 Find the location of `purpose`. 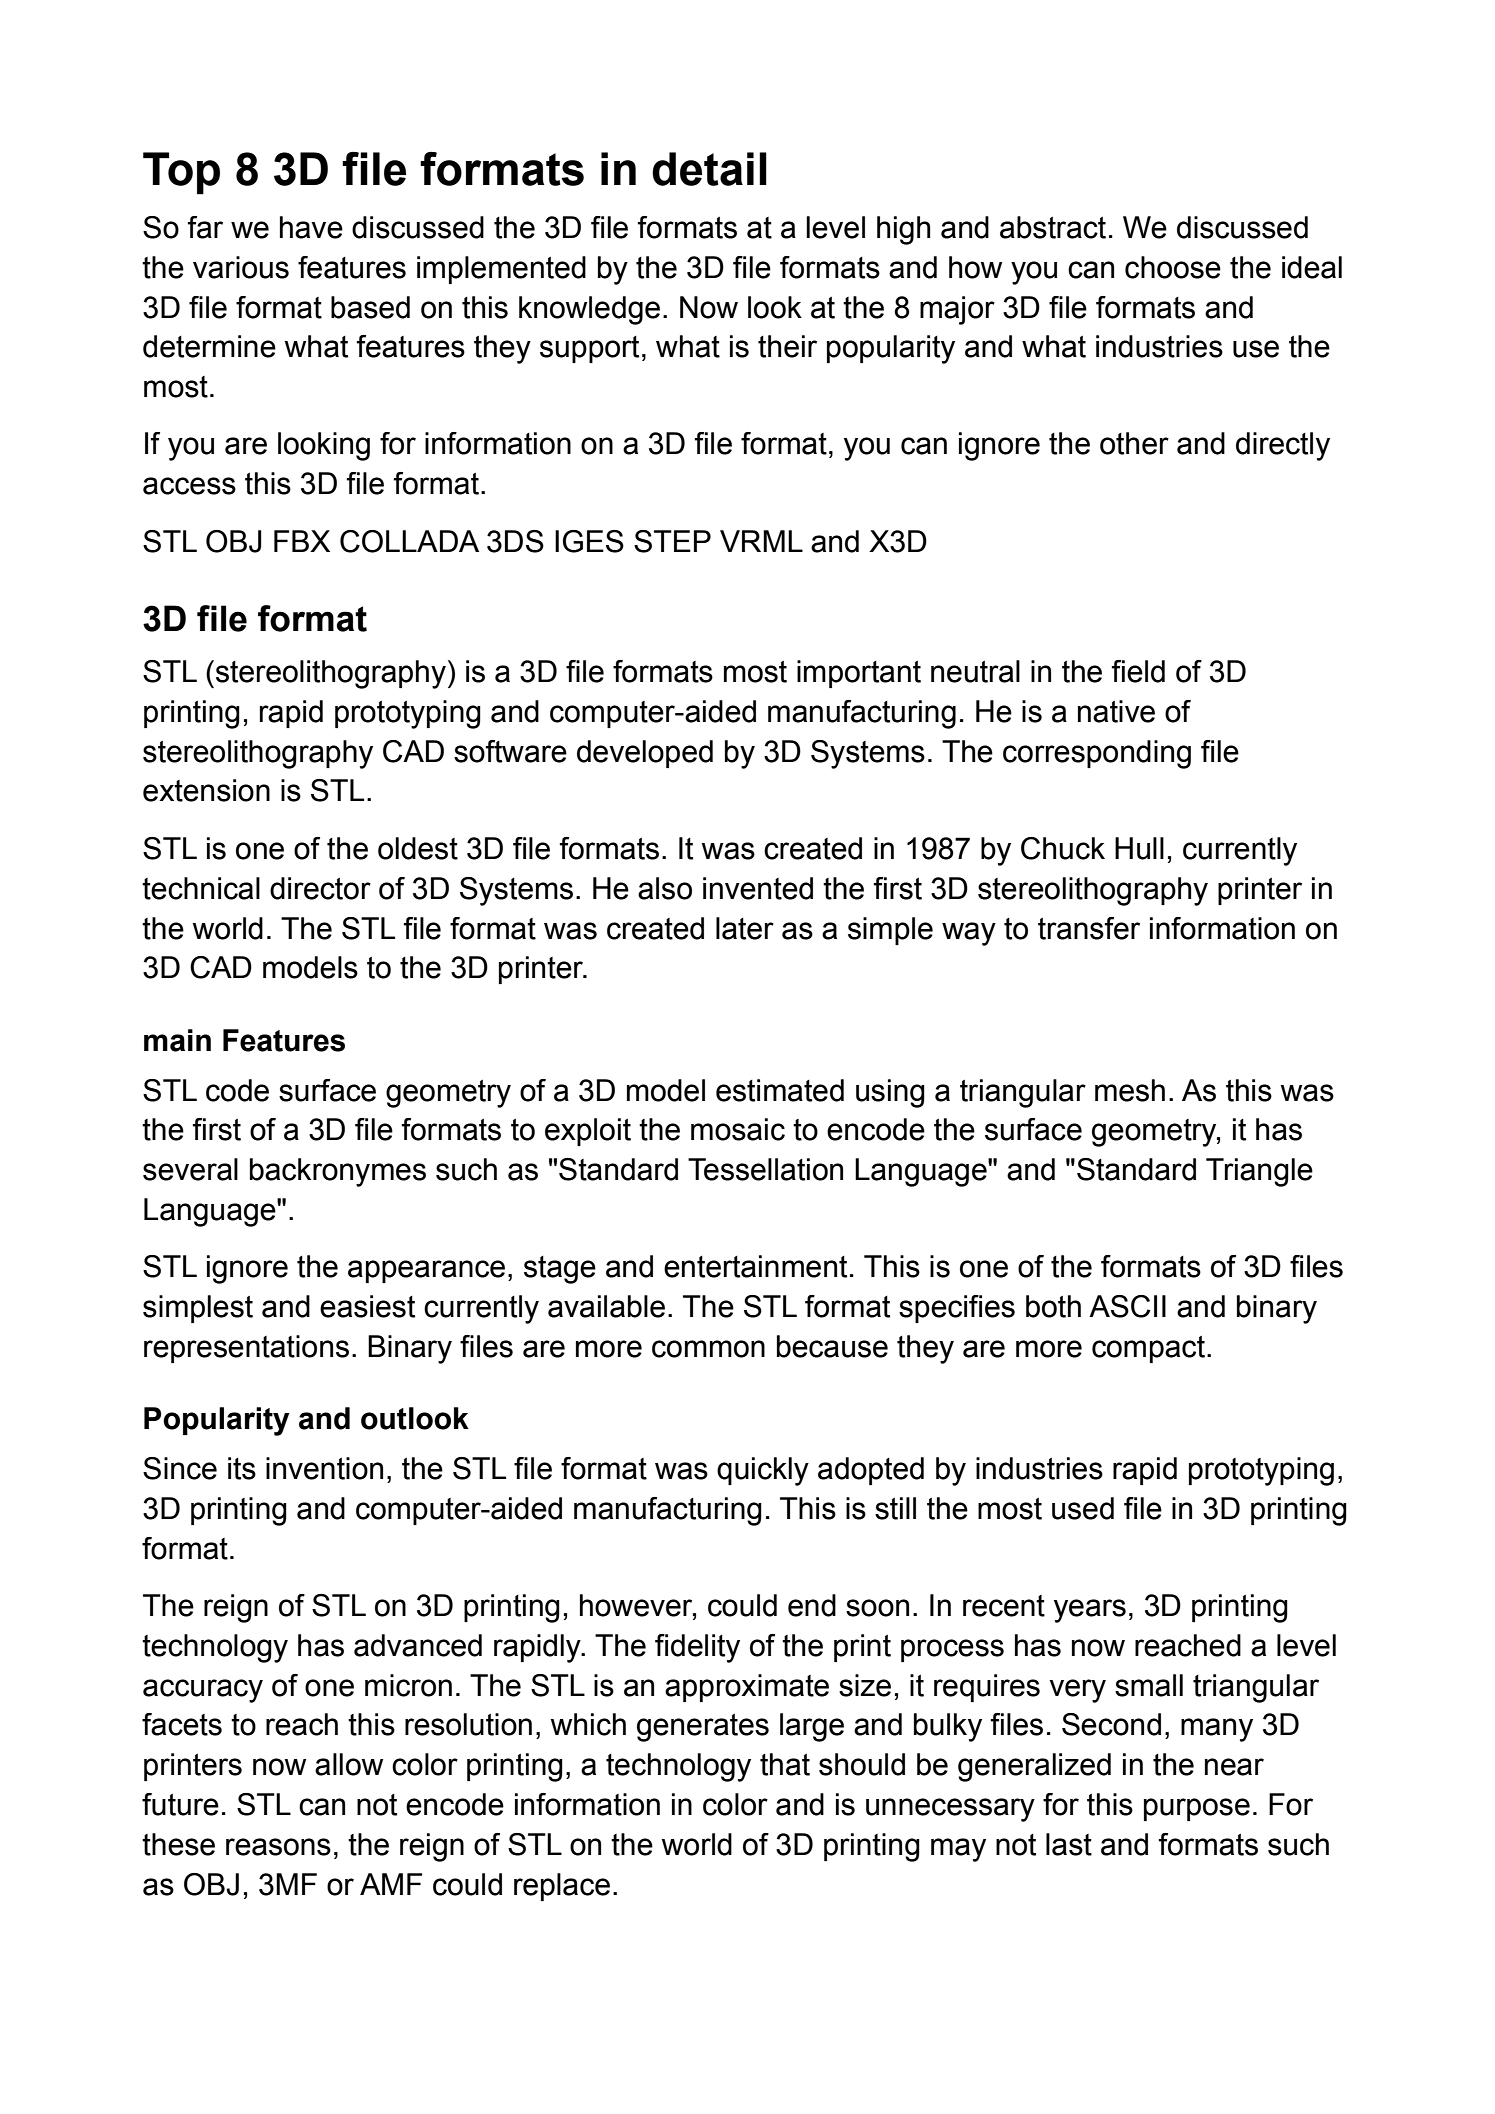

purpose is located at coordinates (1197, 1809).
